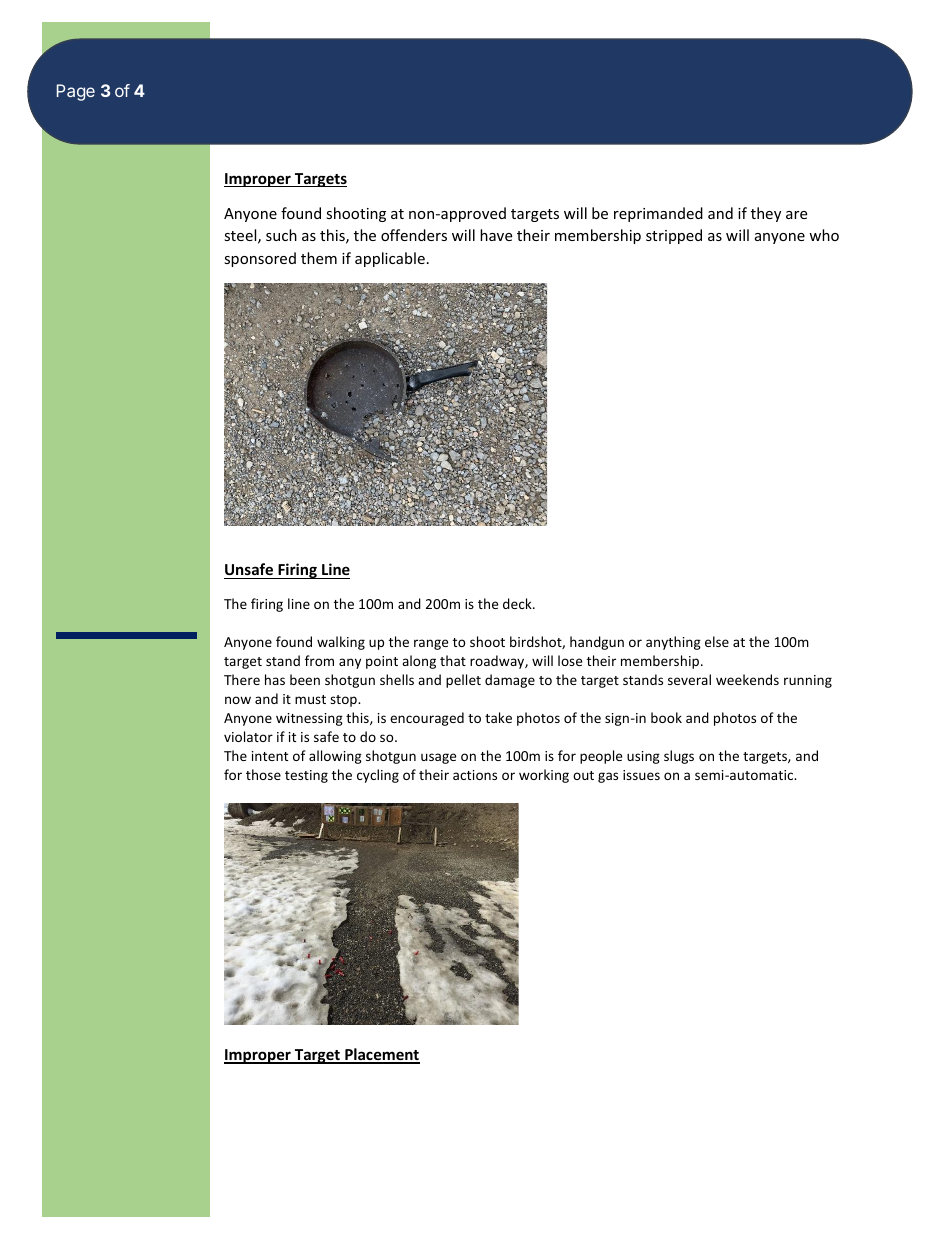 Image resolution: width=952 pixels, height=1233 pixels. I want to click on Placement, so click(381, 1055).
